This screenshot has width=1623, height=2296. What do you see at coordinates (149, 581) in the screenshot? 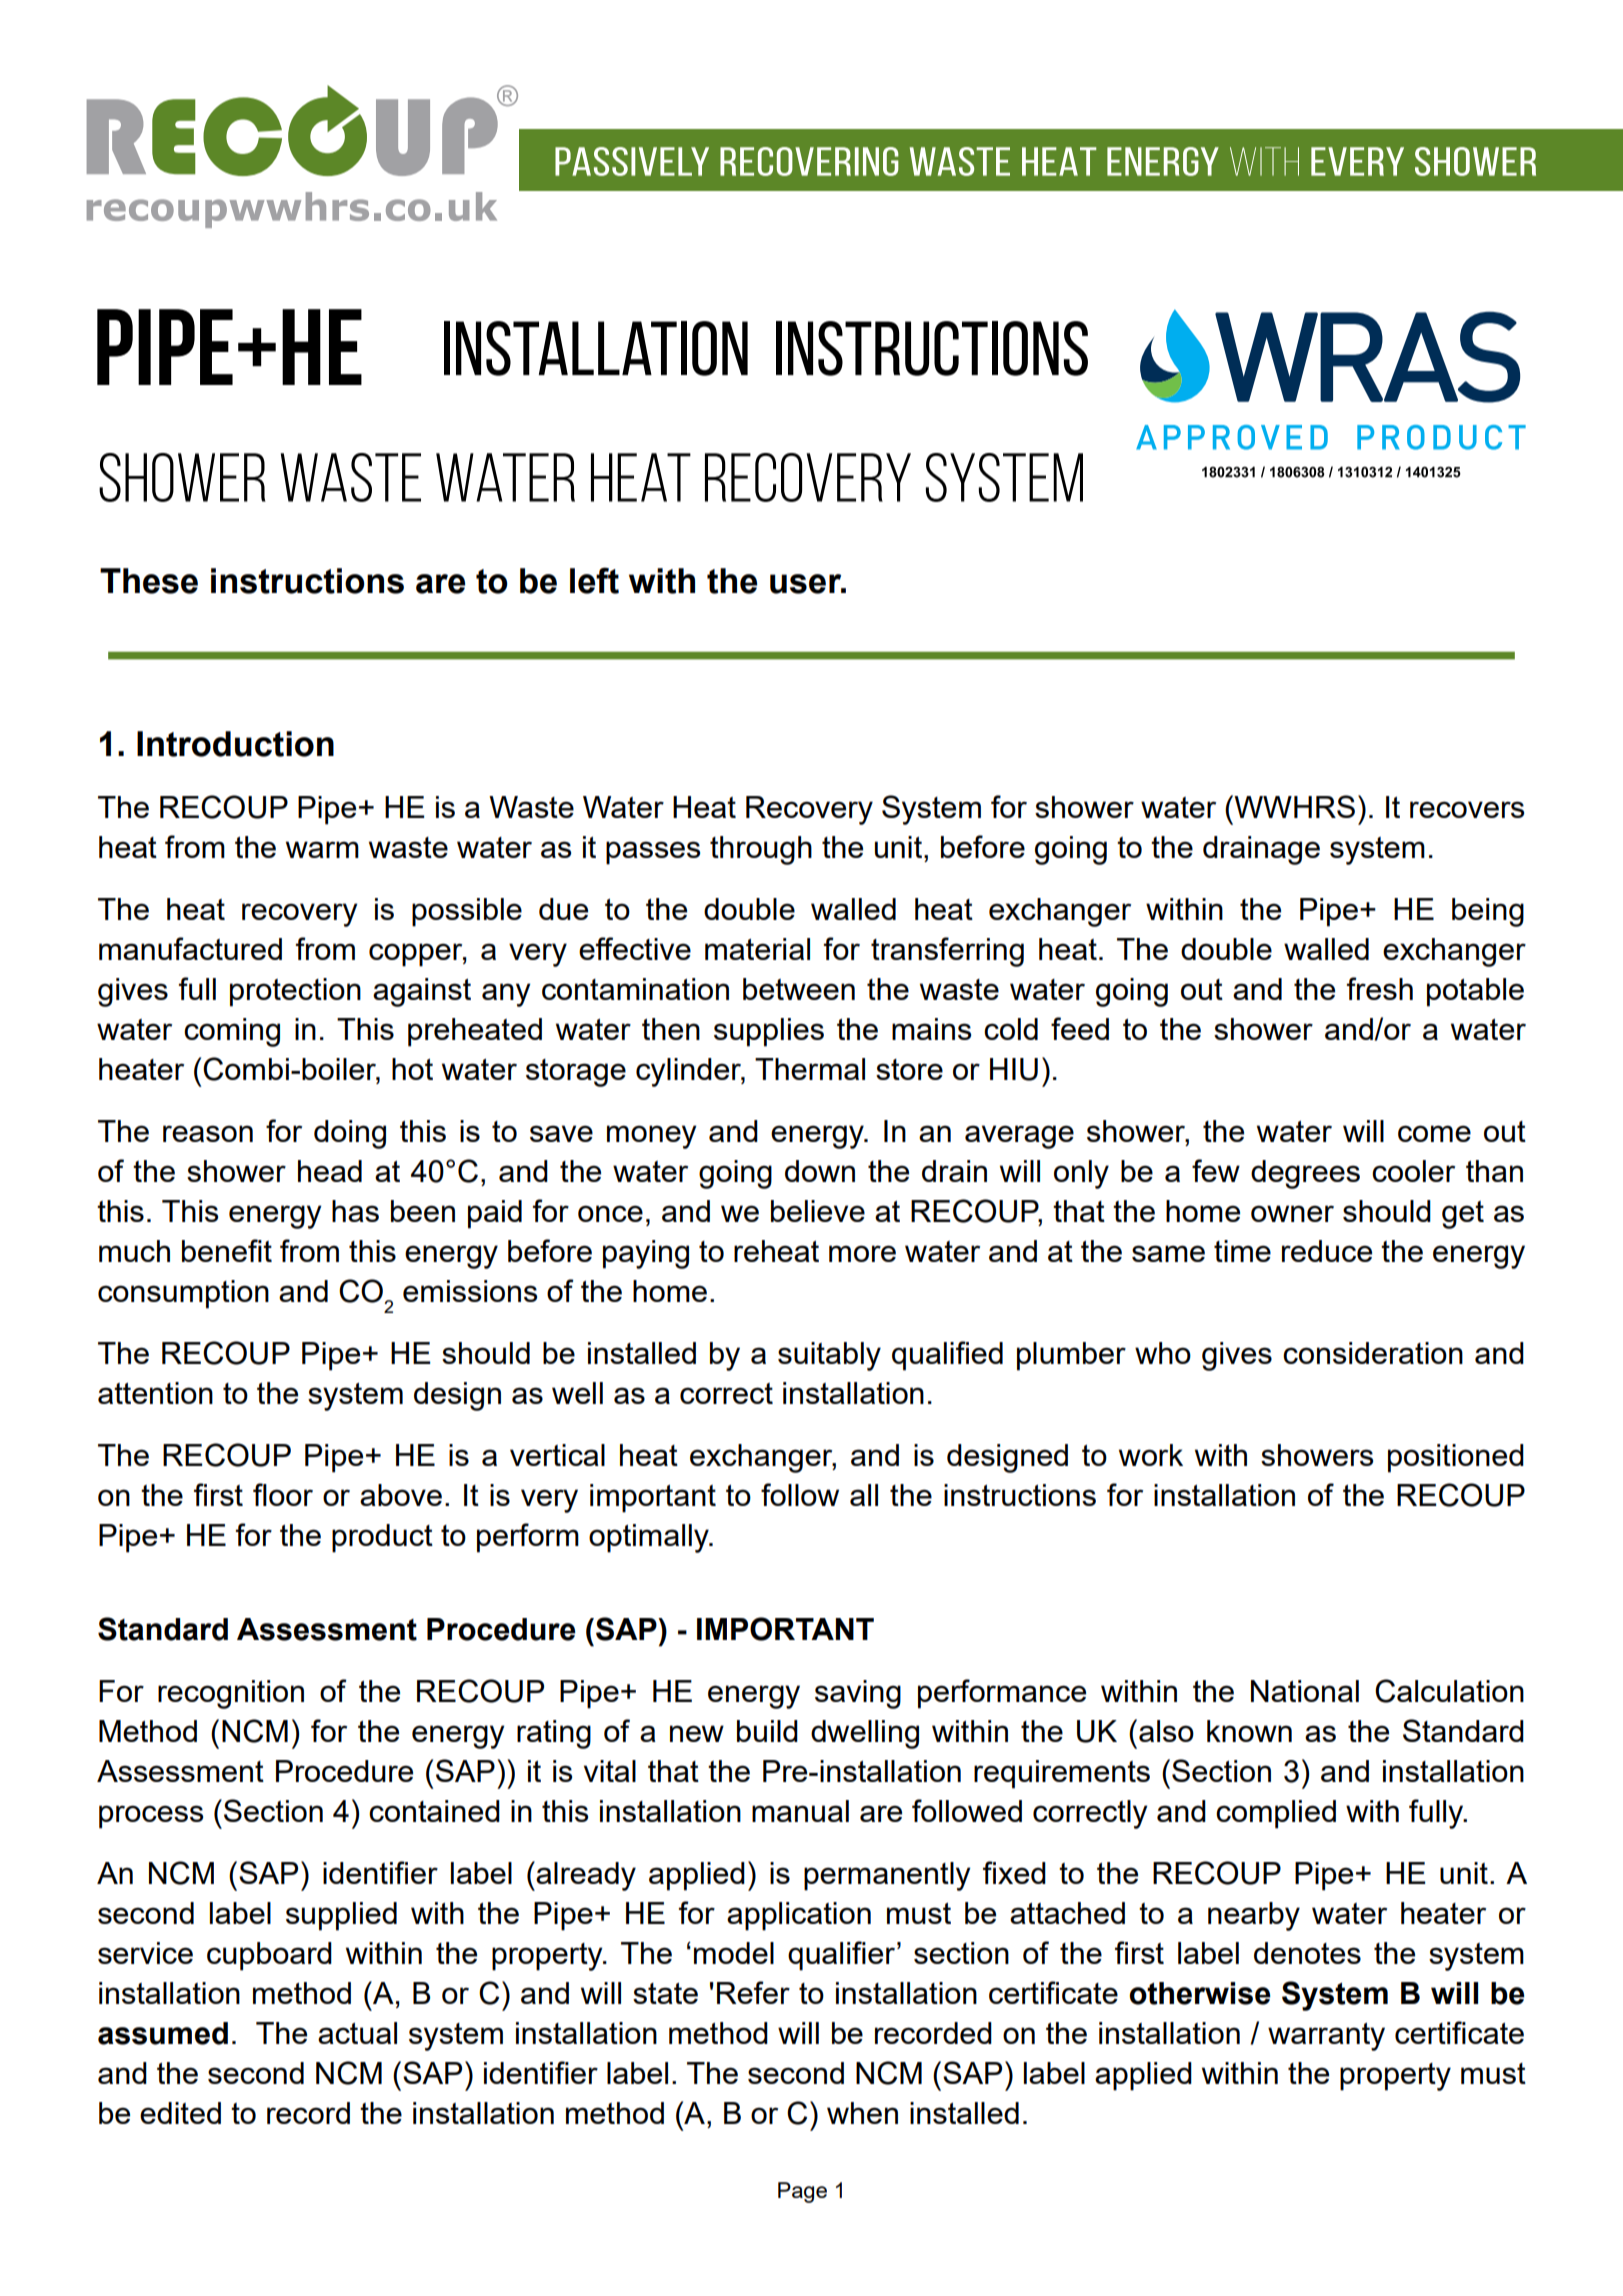
I see `These` at bounding box center [149, 581].
